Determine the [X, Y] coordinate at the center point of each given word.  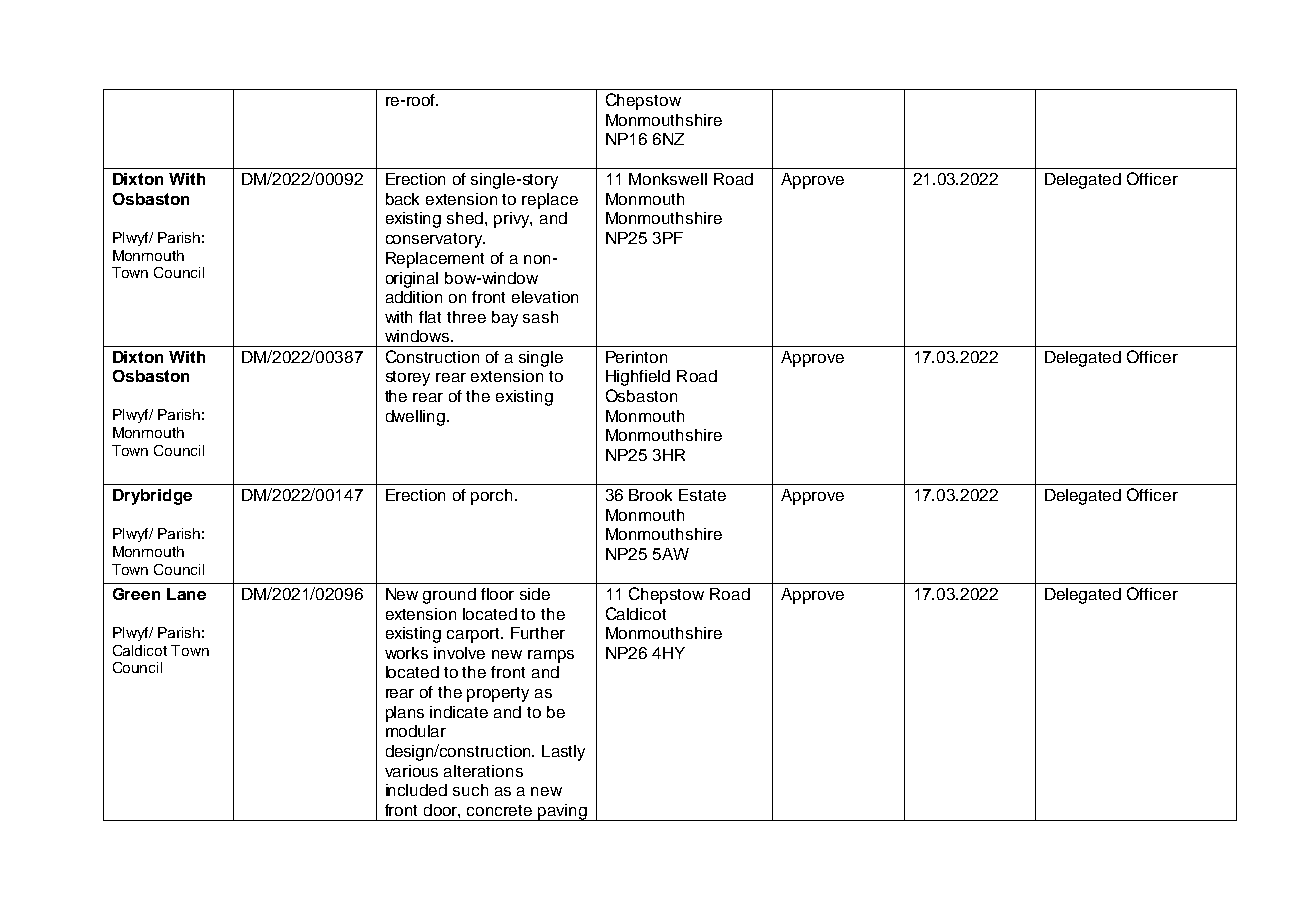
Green [136, 594]
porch [491, 497]
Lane [186, 594]
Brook [650, 495]
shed [466, 218]
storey [408, 378]
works [406, 653]
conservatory [435, 240]
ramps [551, 656]
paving [562, 812]
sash [540, 317]
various [411, 771]
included [416, 790]
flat [430, 317]
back [402, 199]
